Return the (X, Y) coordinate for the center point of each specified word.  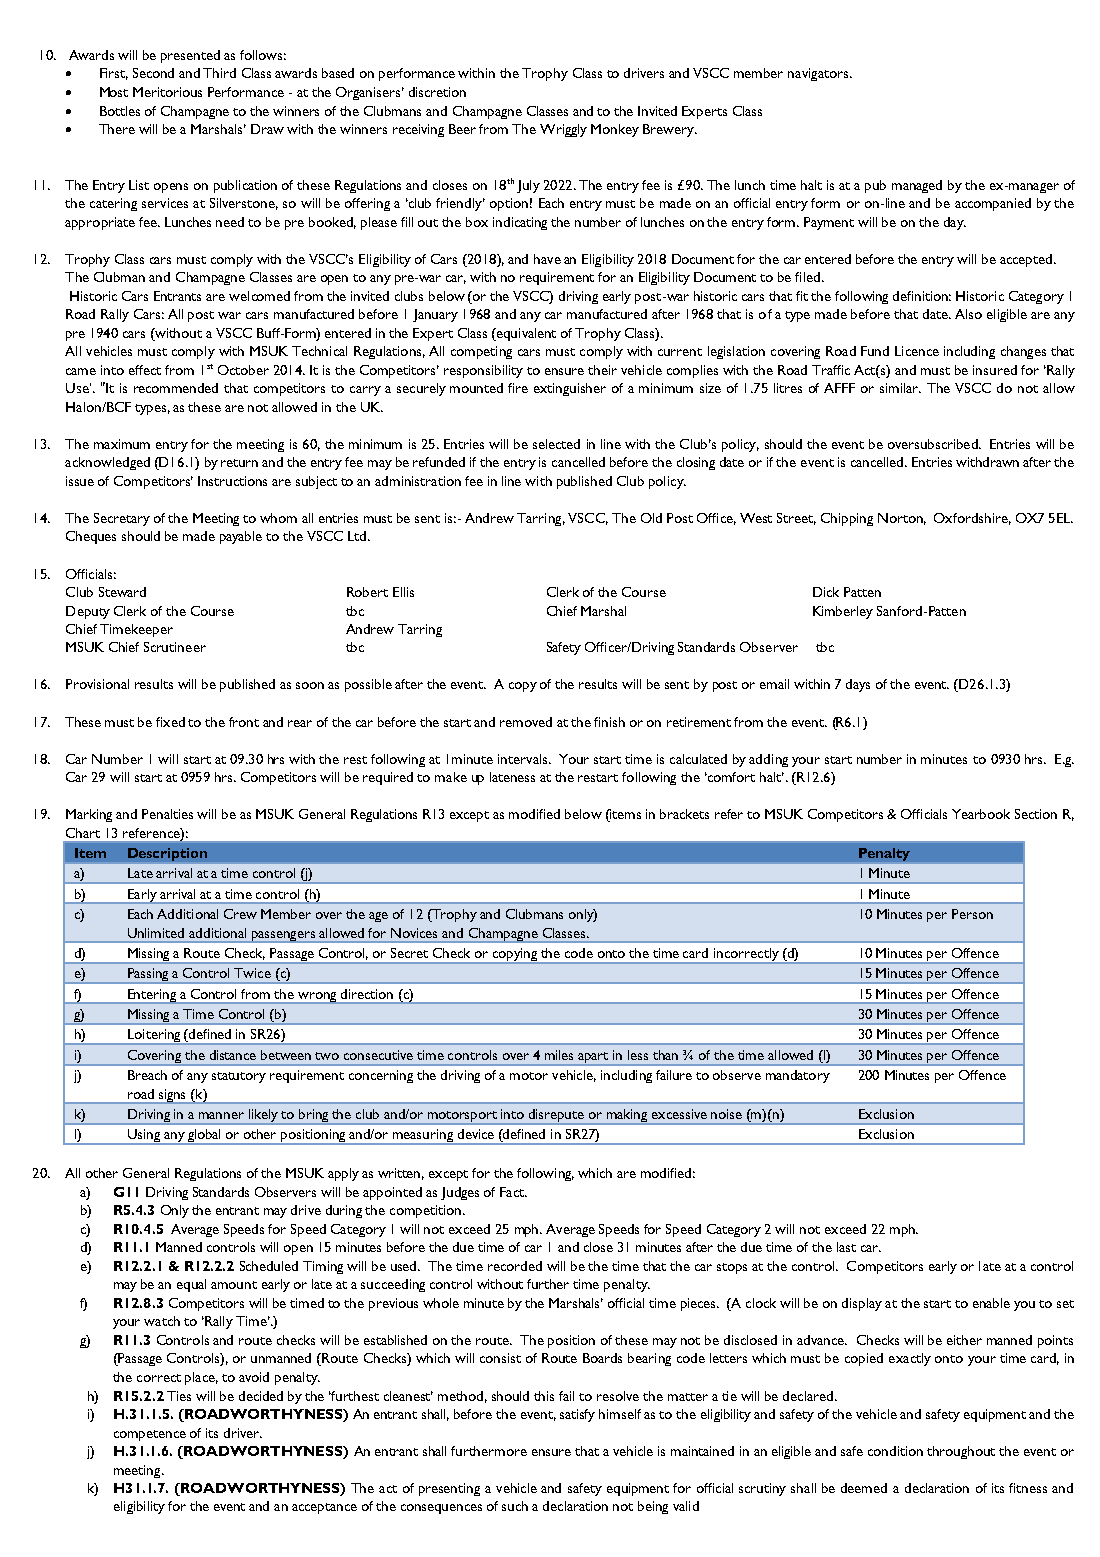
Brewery (669, 130)
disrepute (557, 1117)
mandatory (798, 1076)
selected (556, 444)
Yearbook (981, 814)
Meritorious (167, 92)
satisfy (577, 1415)
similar (900, 388)
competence (150, 1435)
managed (917, 186)
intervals (524, 759)
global (204, 1137)
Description (167, 854)
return (239, 463)
